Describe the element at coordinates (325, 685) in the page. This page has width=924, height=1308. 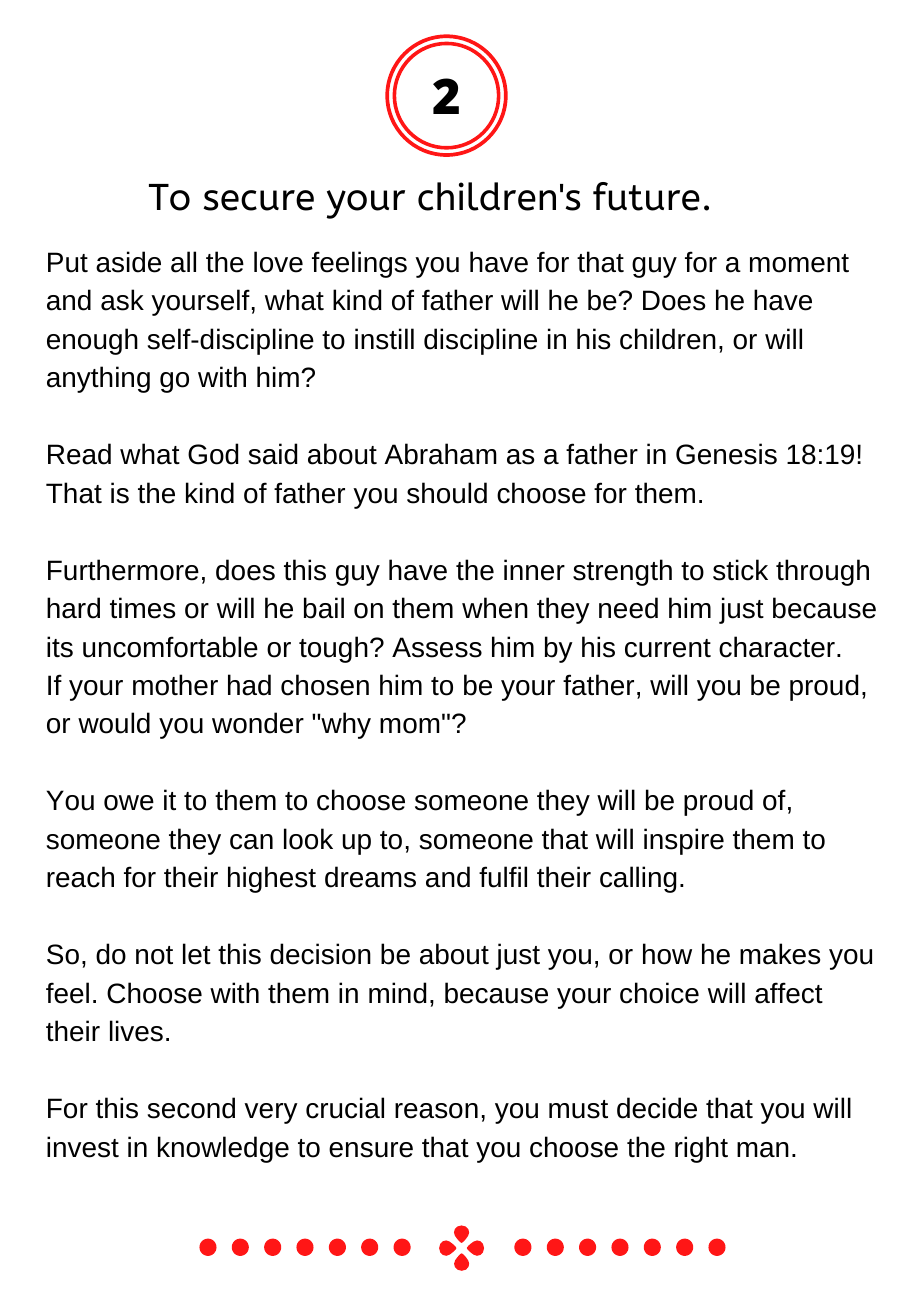
I see `chosen` at that location.
